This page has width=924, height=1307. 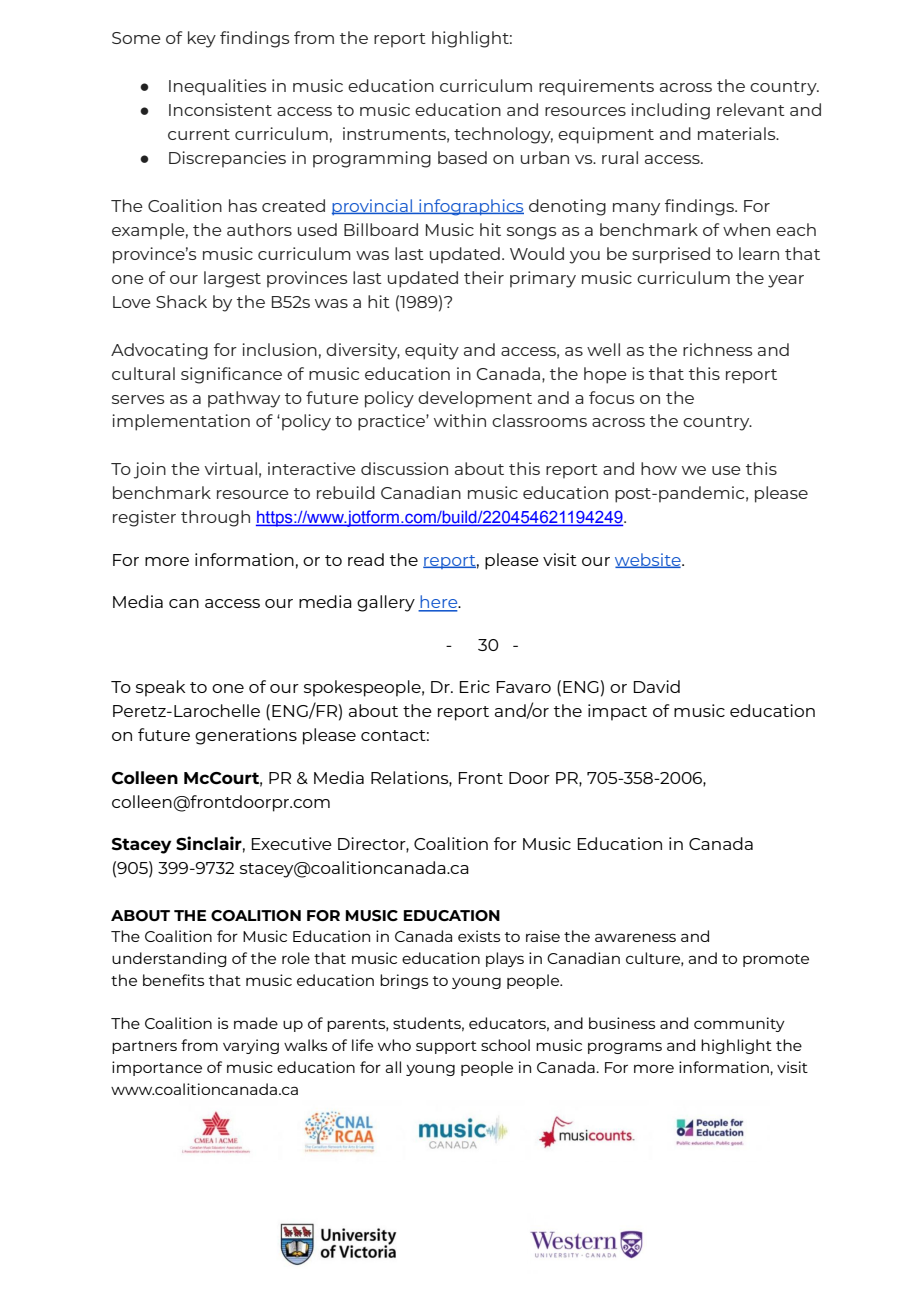 What do you see at coordinates (751, 109) in the page?
I see `relevant` at bounding box center [751, 109].
